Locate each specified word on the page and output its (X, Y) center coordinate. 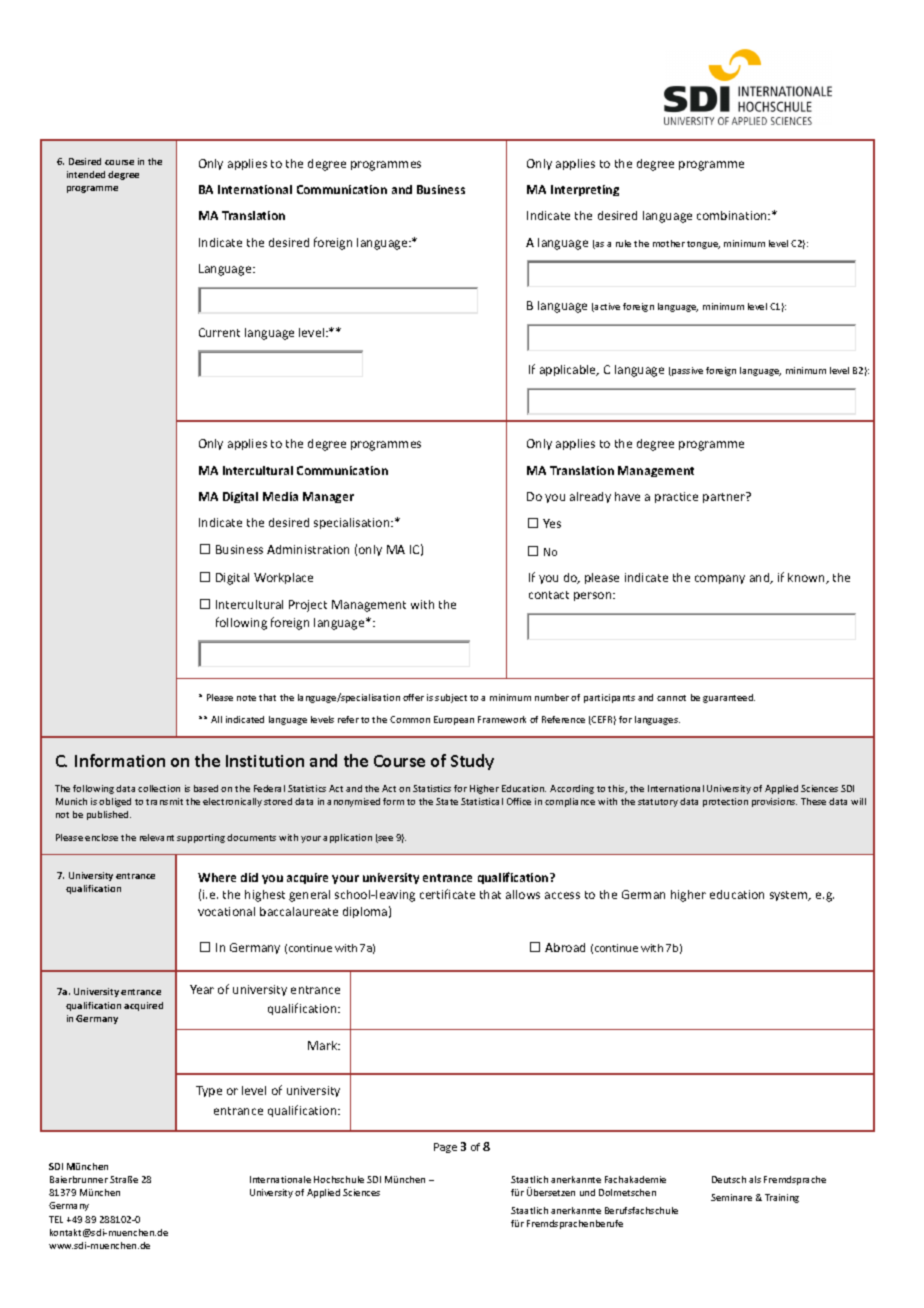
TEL (56, 1219)
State (447, 801)
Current (219, 332)
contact (549, 595)
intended (86, 174)
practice (676, 497)
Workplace (283, 578)
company (720, 579)
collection (159, 788)
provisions (774, 802)
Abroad (565, 947)
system (790, 896)
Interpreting (585, 190)
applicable (569, 370)
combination (733, 215)
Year (202, 989)
